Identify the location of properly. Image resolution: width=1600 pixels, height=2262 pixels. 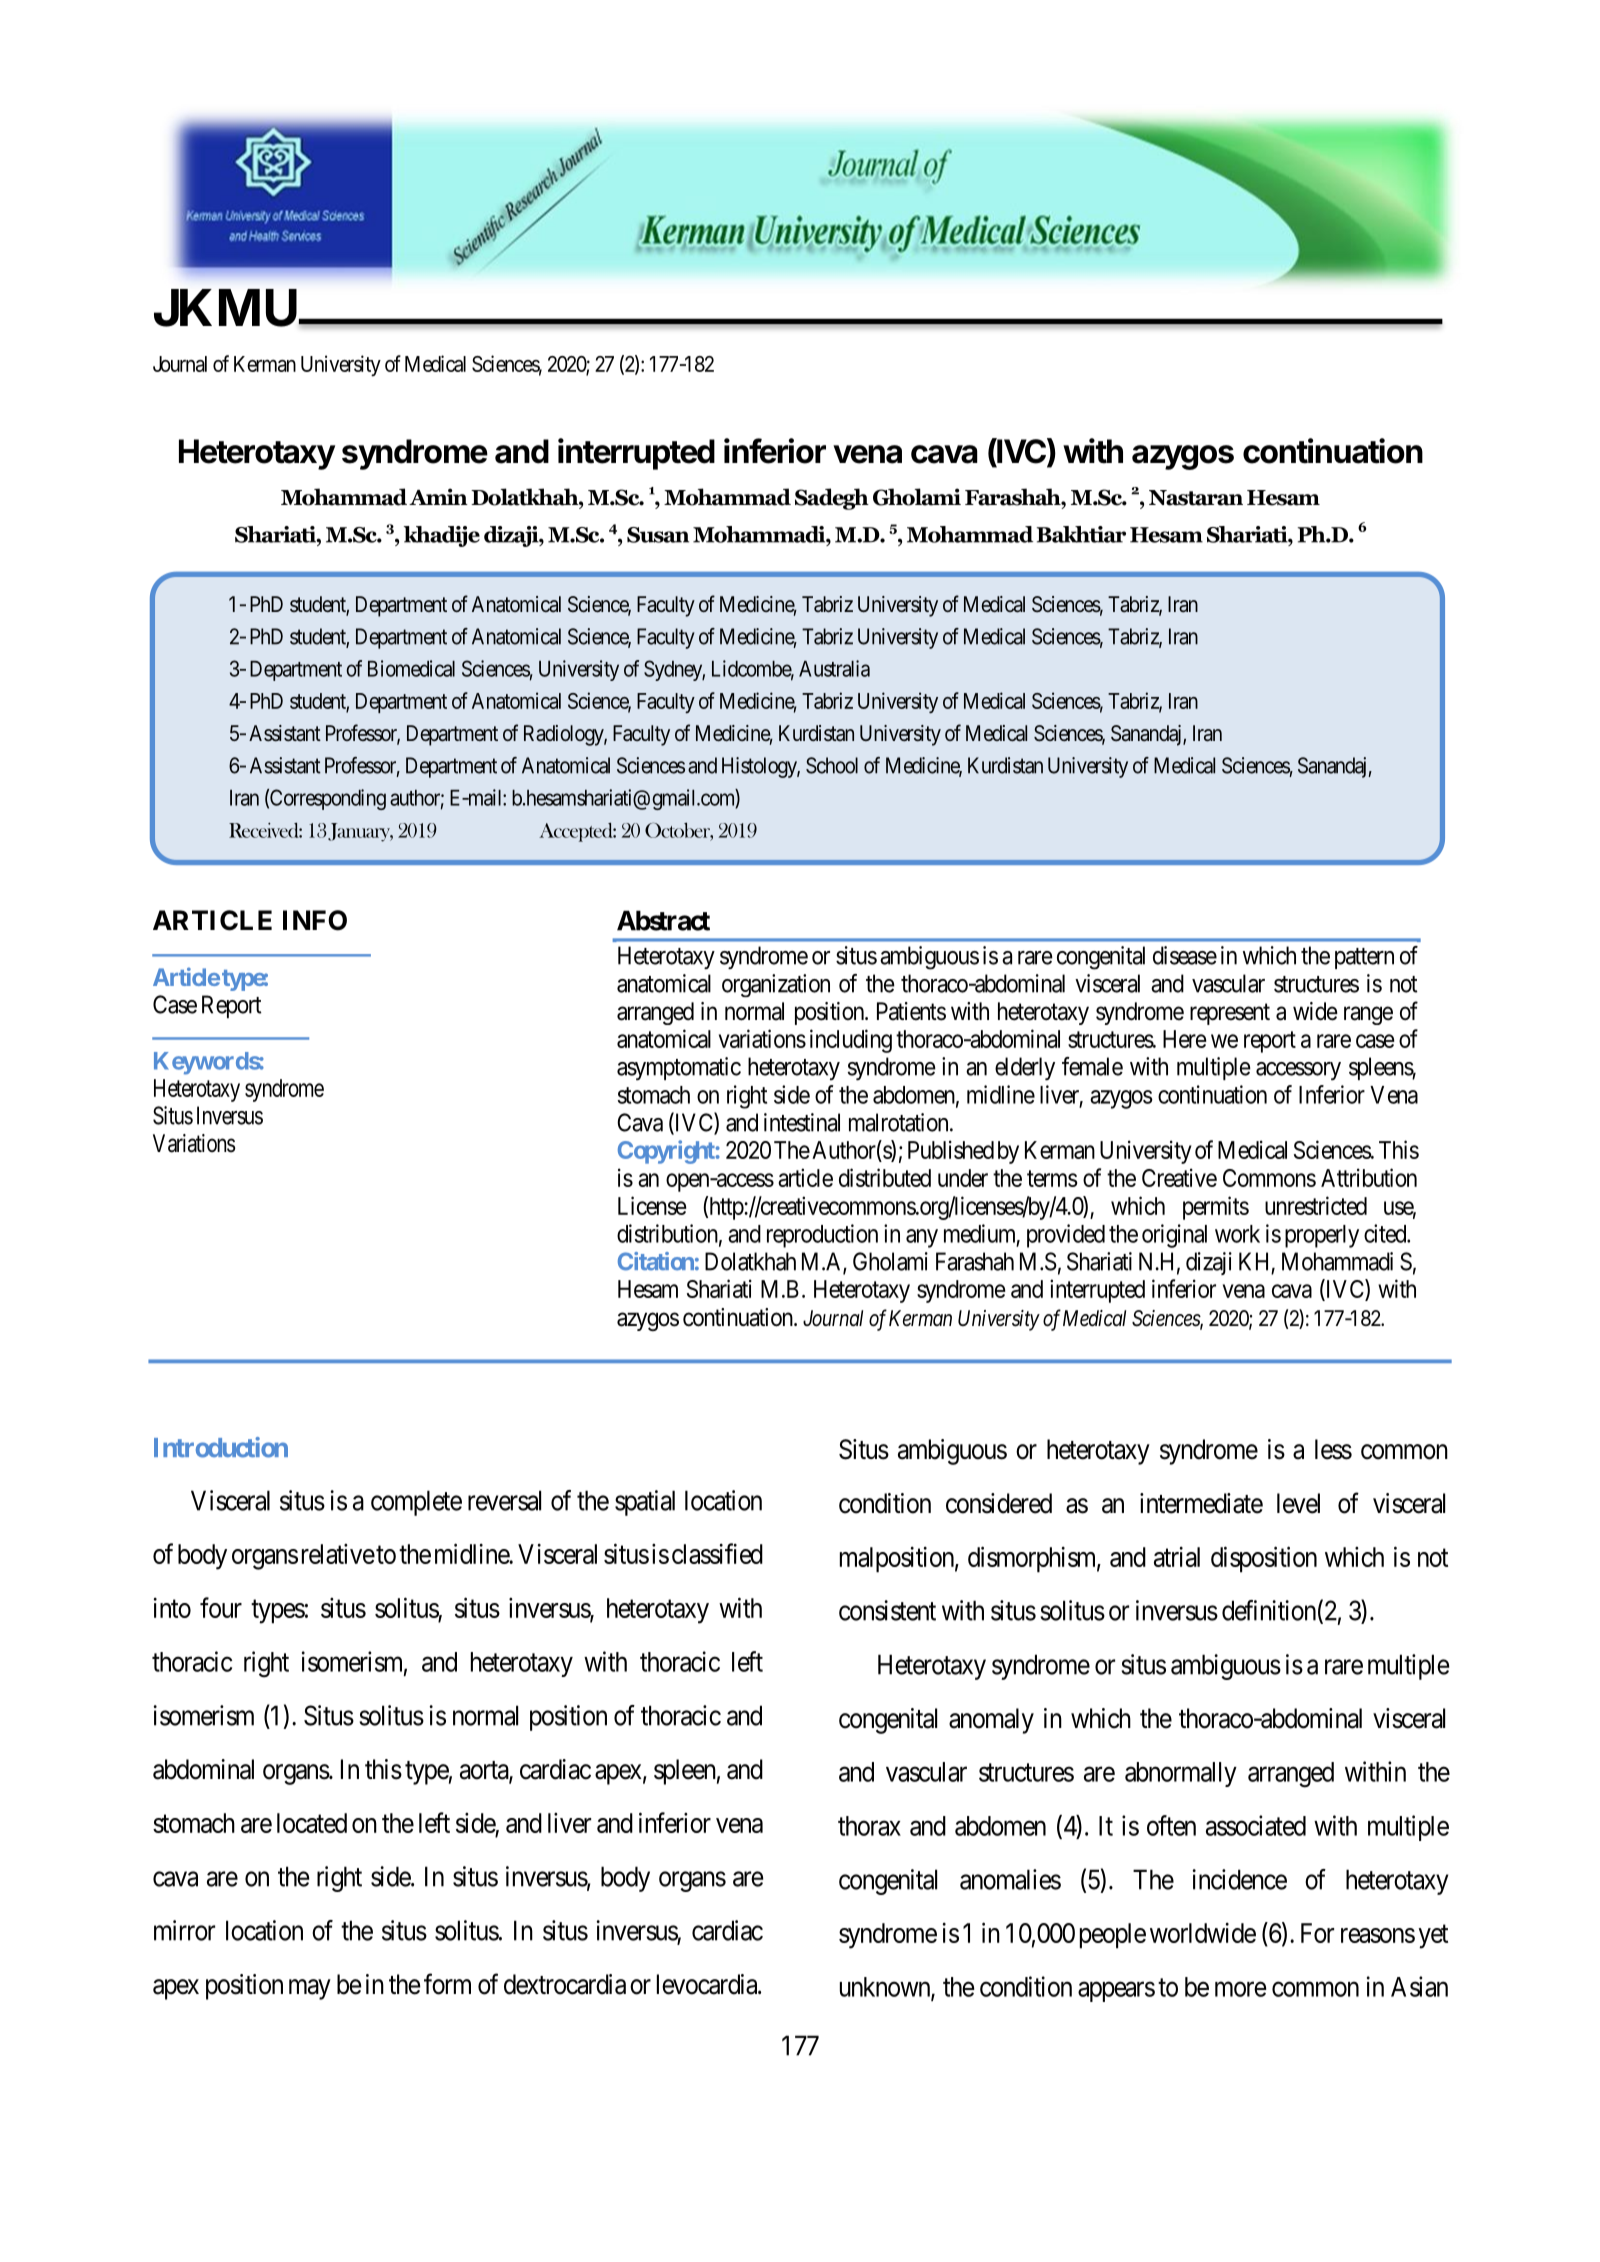
(1322, 1236).
